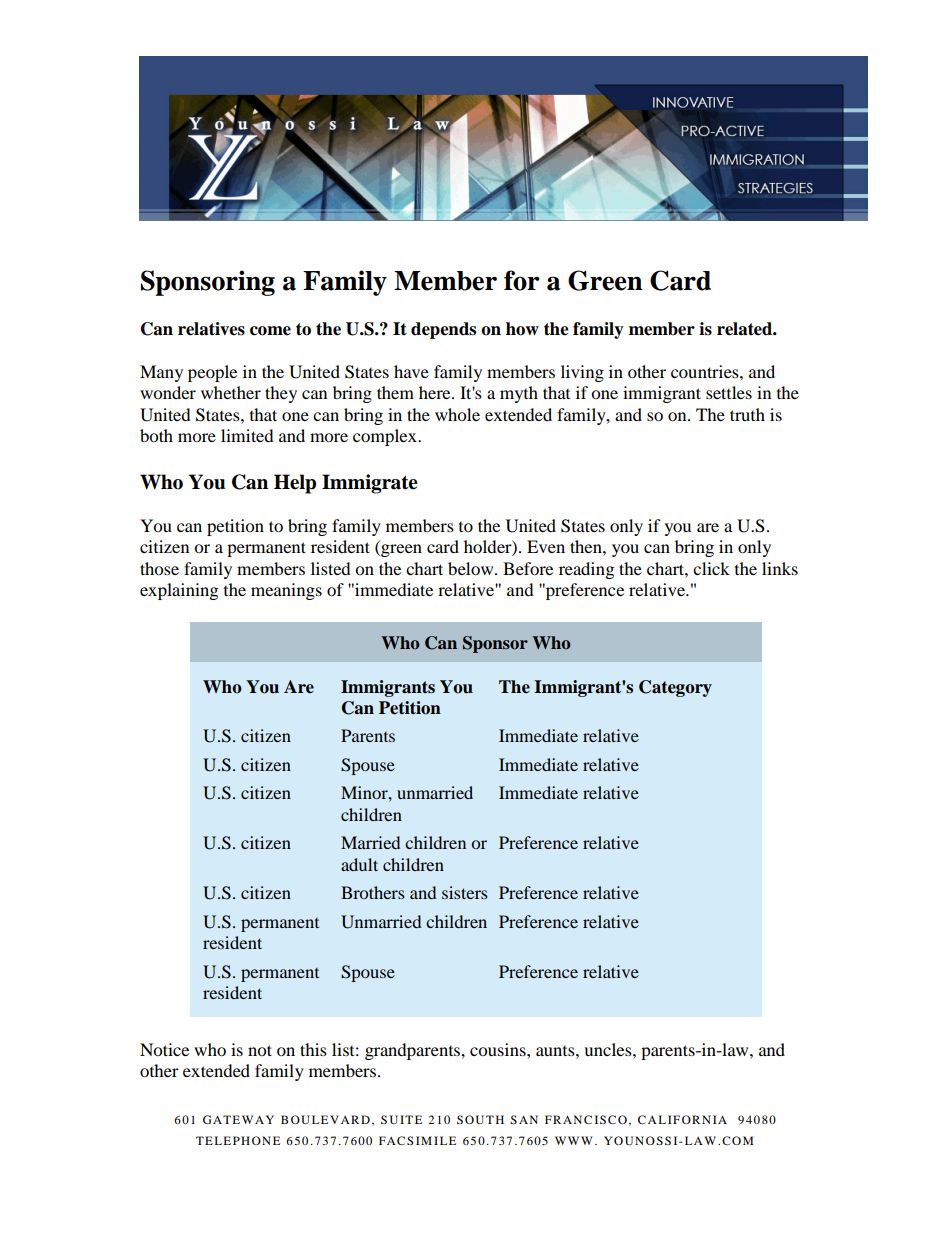 This screenshot has width=952, height=1233. Describe the element at coordinates (464, 892) in the screenshot. I see `sisters` at that location.
